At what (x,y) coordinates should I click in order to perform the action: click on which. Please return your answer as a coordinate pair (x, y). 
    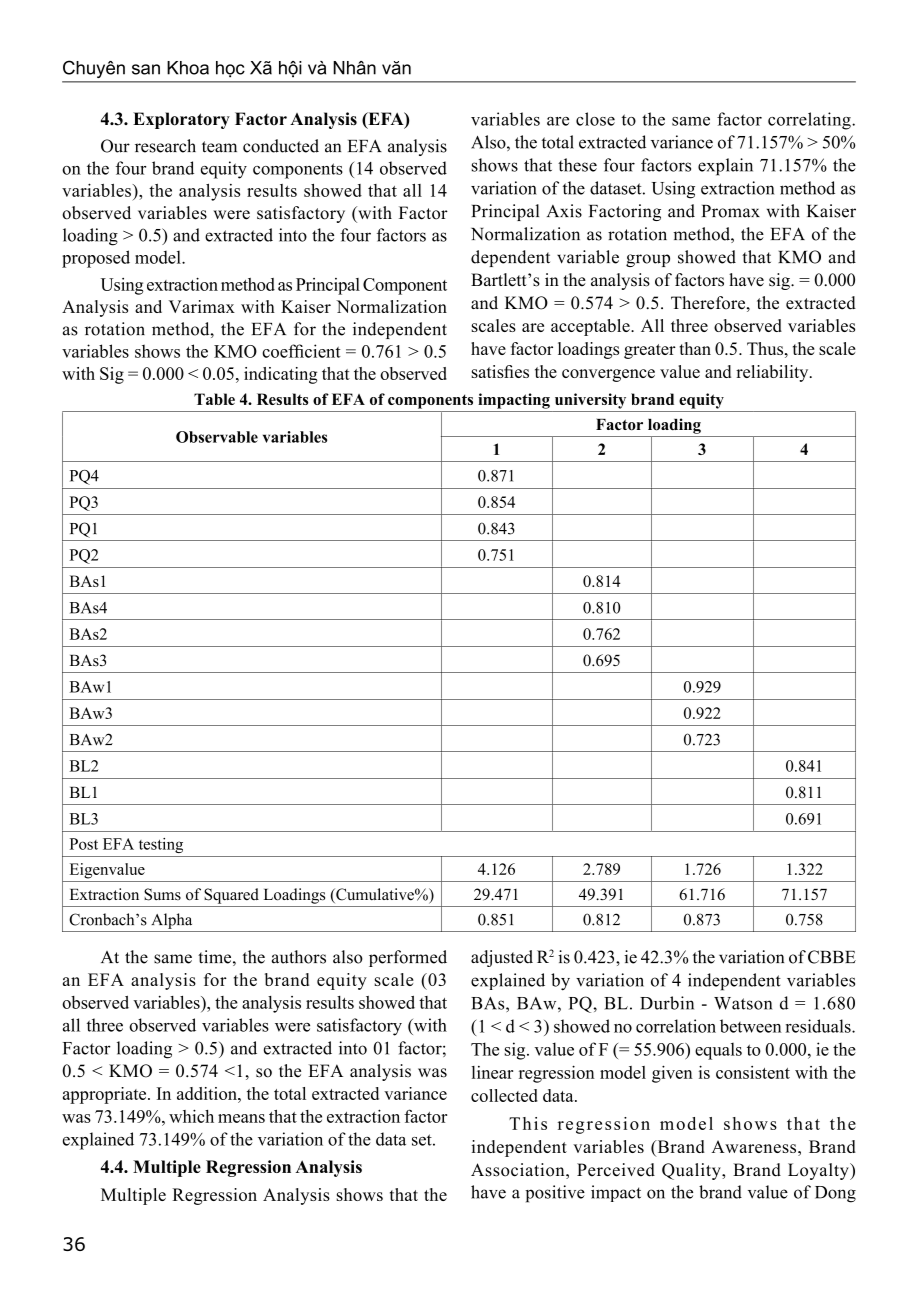
    Looking at the image, I should click on (191, 1116).
